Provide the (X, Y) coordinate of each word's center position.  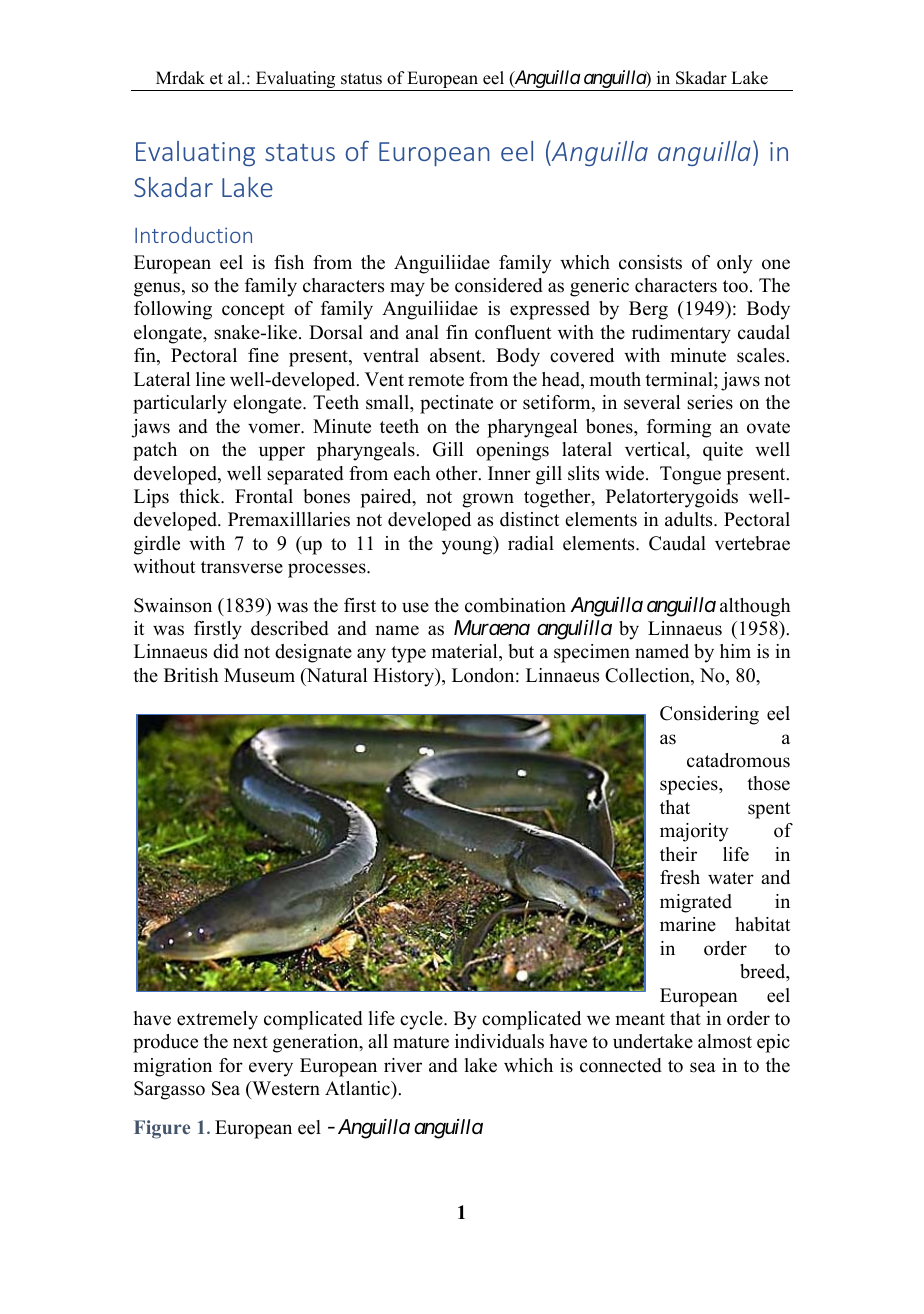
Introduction (193, 234)
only (734, 264)
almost (725, 1041)
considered (499, 285)
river (403, 1065)
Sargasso (169, 1090)
